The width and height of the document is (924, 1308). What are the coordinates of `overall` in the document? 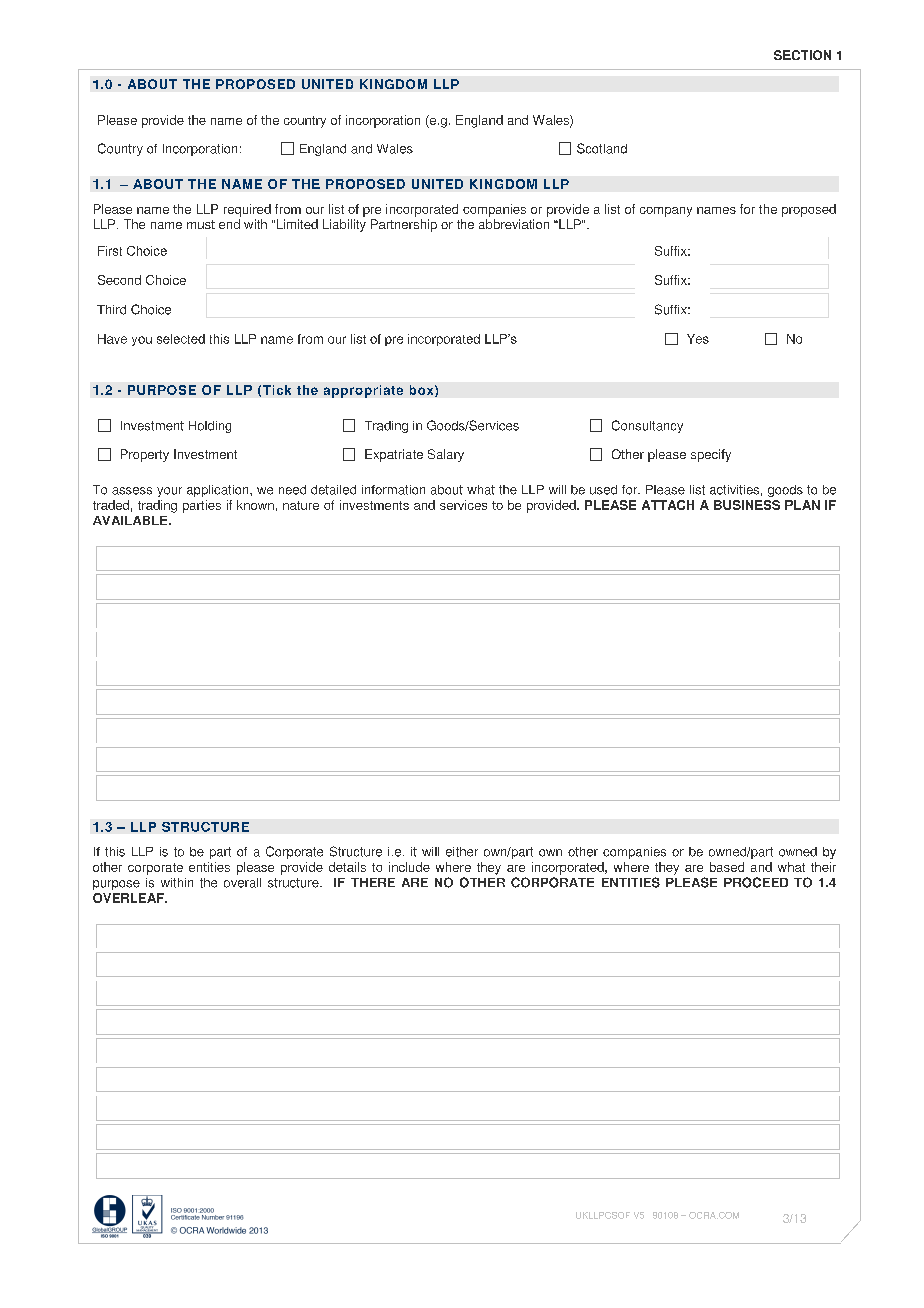 It's located at (242, 883).
